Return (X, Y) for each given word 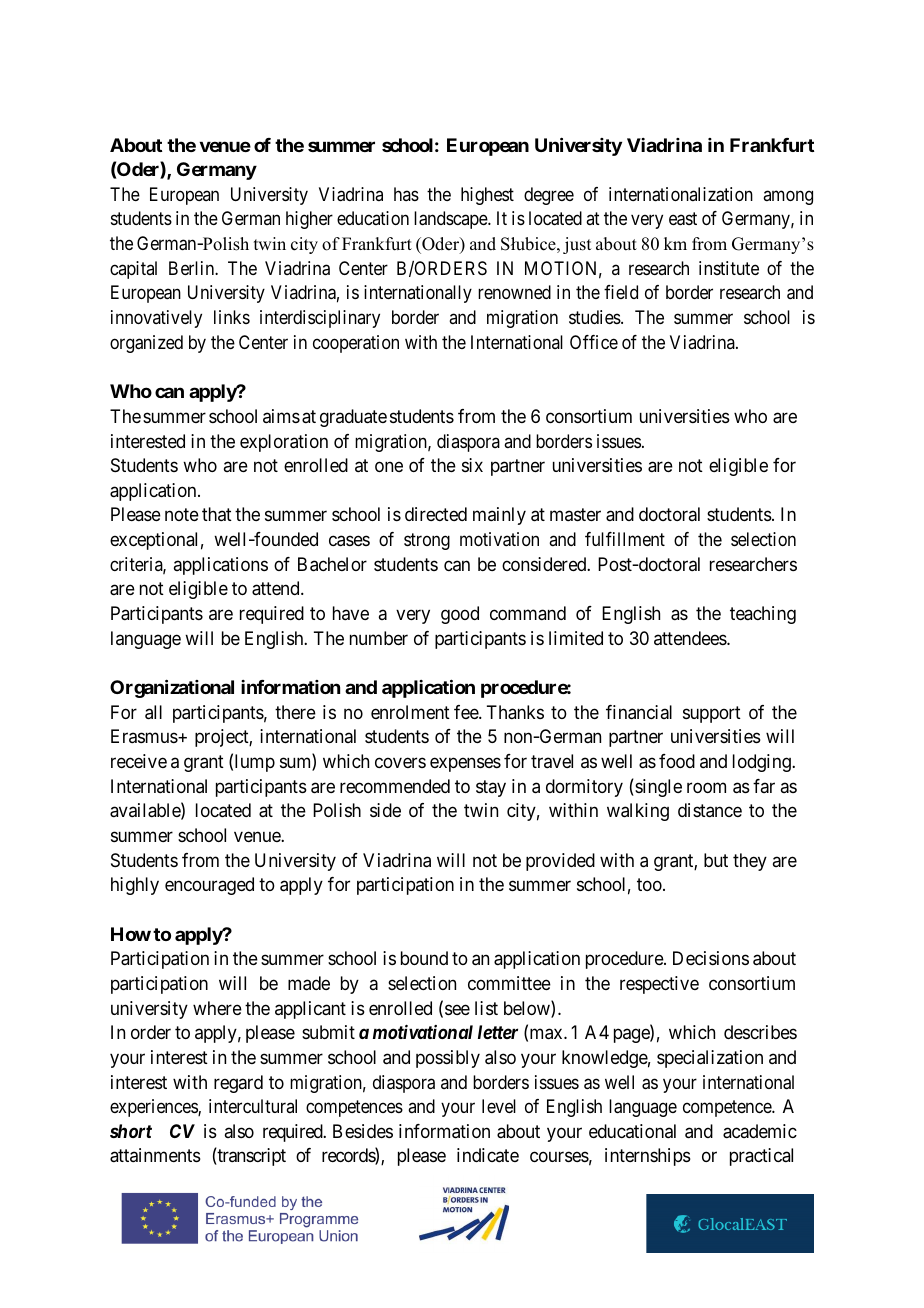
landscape (451, 220)
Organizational (172, 688)
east (683, 219)
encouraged (209, 886)
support (712, 714)
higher (309, 220)
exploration (284, 443)
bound (424, 958)
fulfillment (625, 539)
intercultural (253, 1106)
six (472, 465)
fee (467, 712)
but (716, 860)
